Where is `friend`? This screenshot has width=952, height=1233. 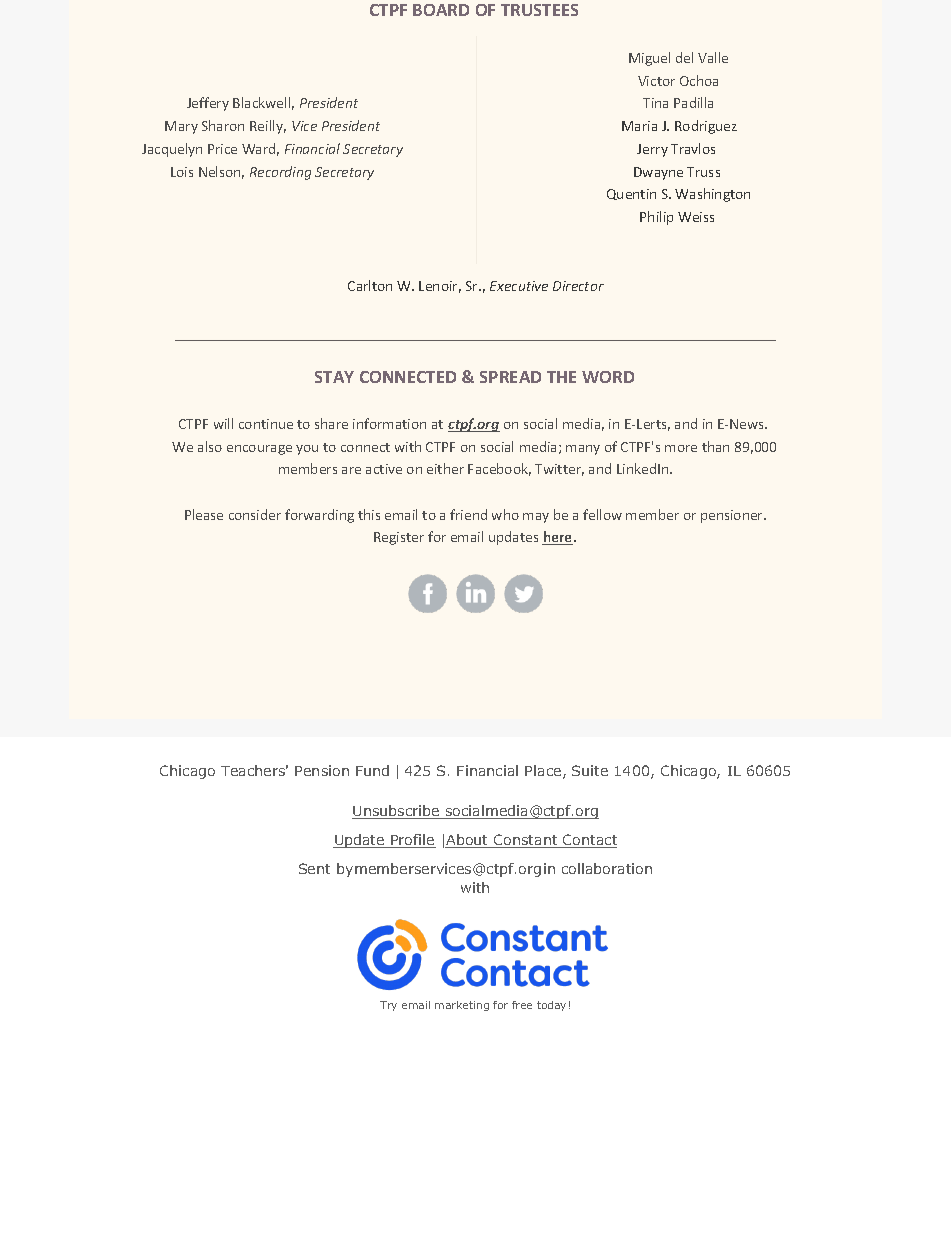
friend is located at coordinates (468, 514).
